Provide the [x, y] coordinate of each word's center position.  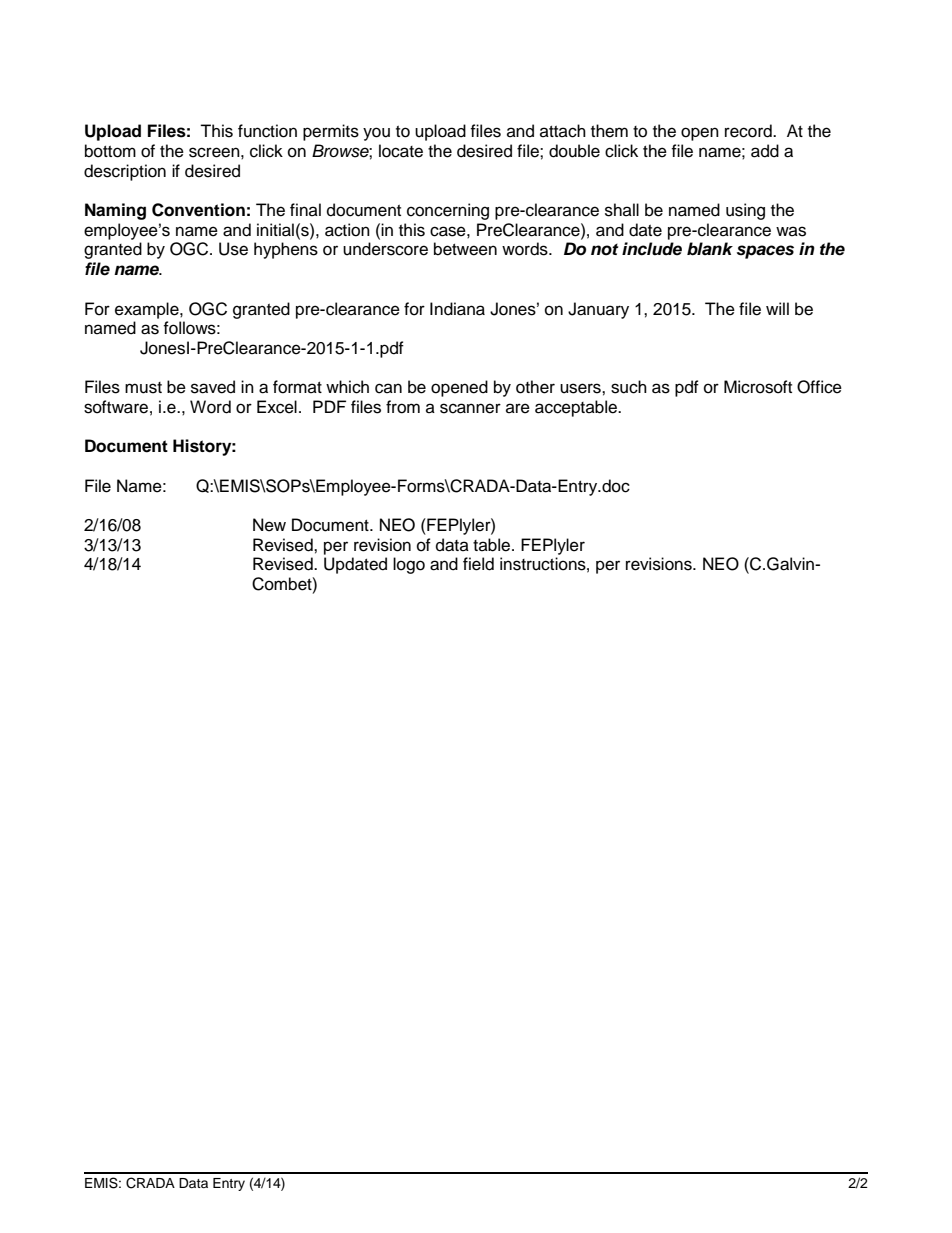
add [765, 151]
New [269, 525]
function [267, 131]
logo [409, 565]
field [478, 564]
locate [401, 151]
